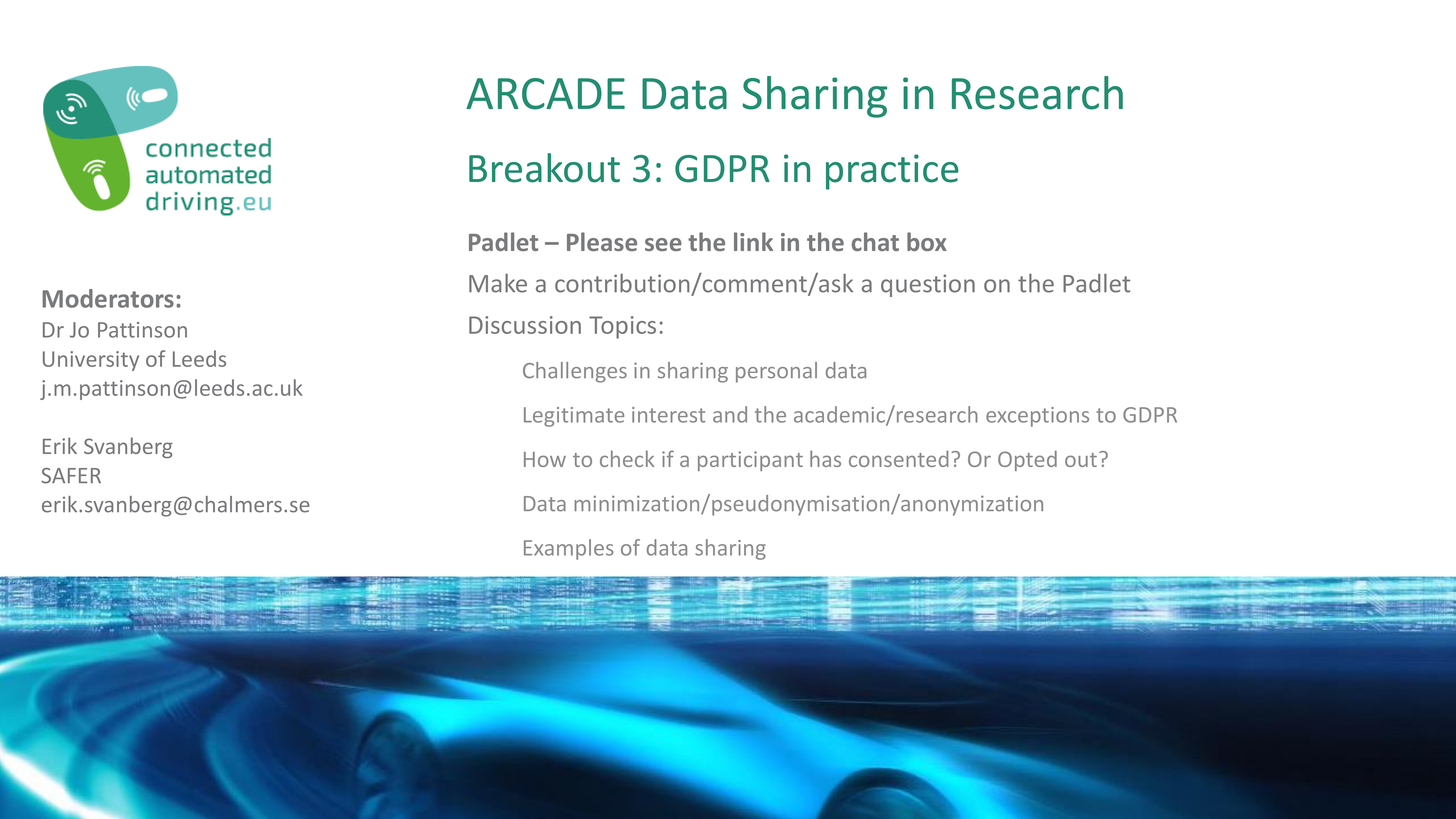 The width and height of the screenshot is (1456, 819). What do you see at coordinates (498, 283) in the screenshot?
I see `Make` at bounding box center [498, 283].
